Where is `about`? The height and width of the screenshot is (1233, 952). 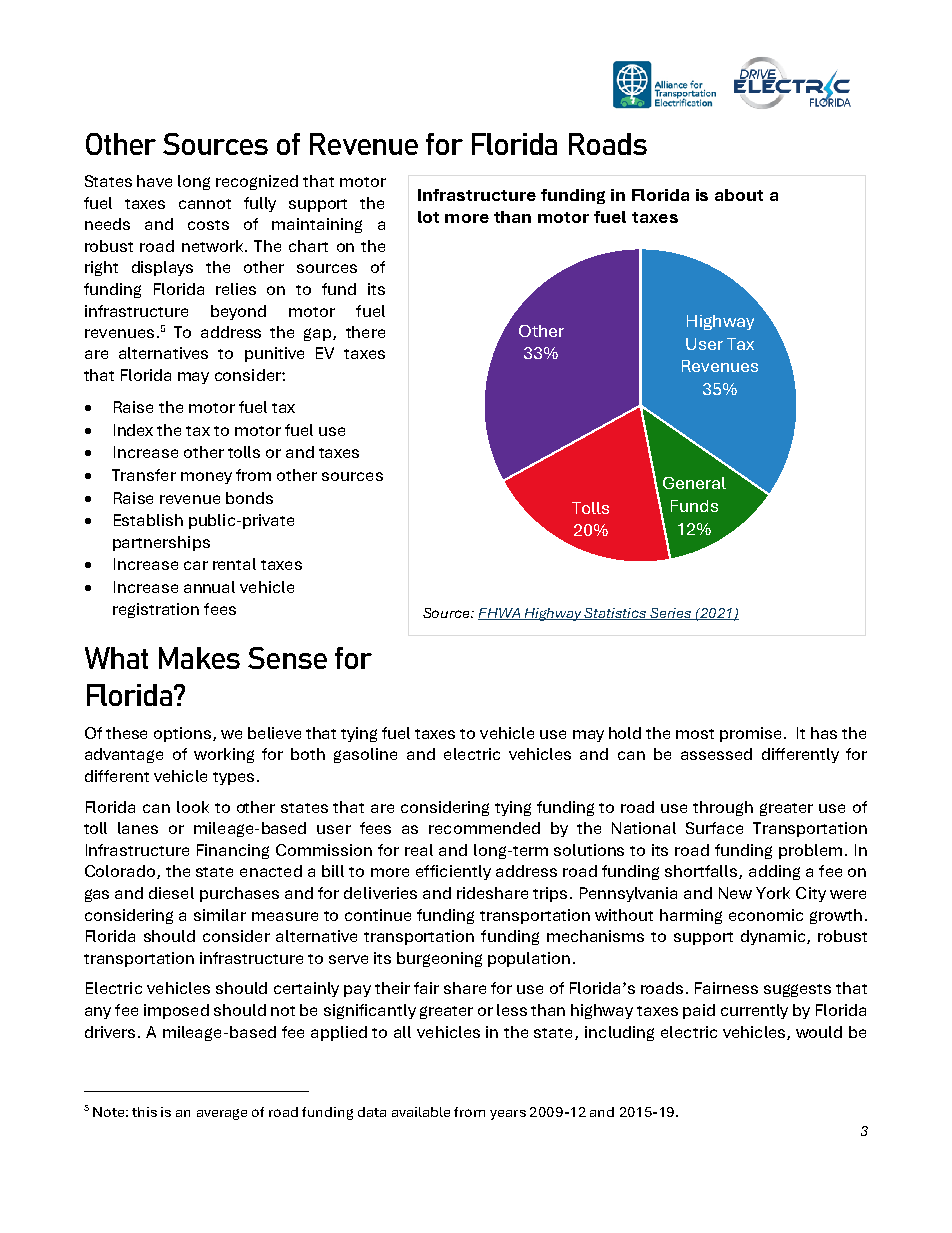 about is located at coordinates (739, 195).
